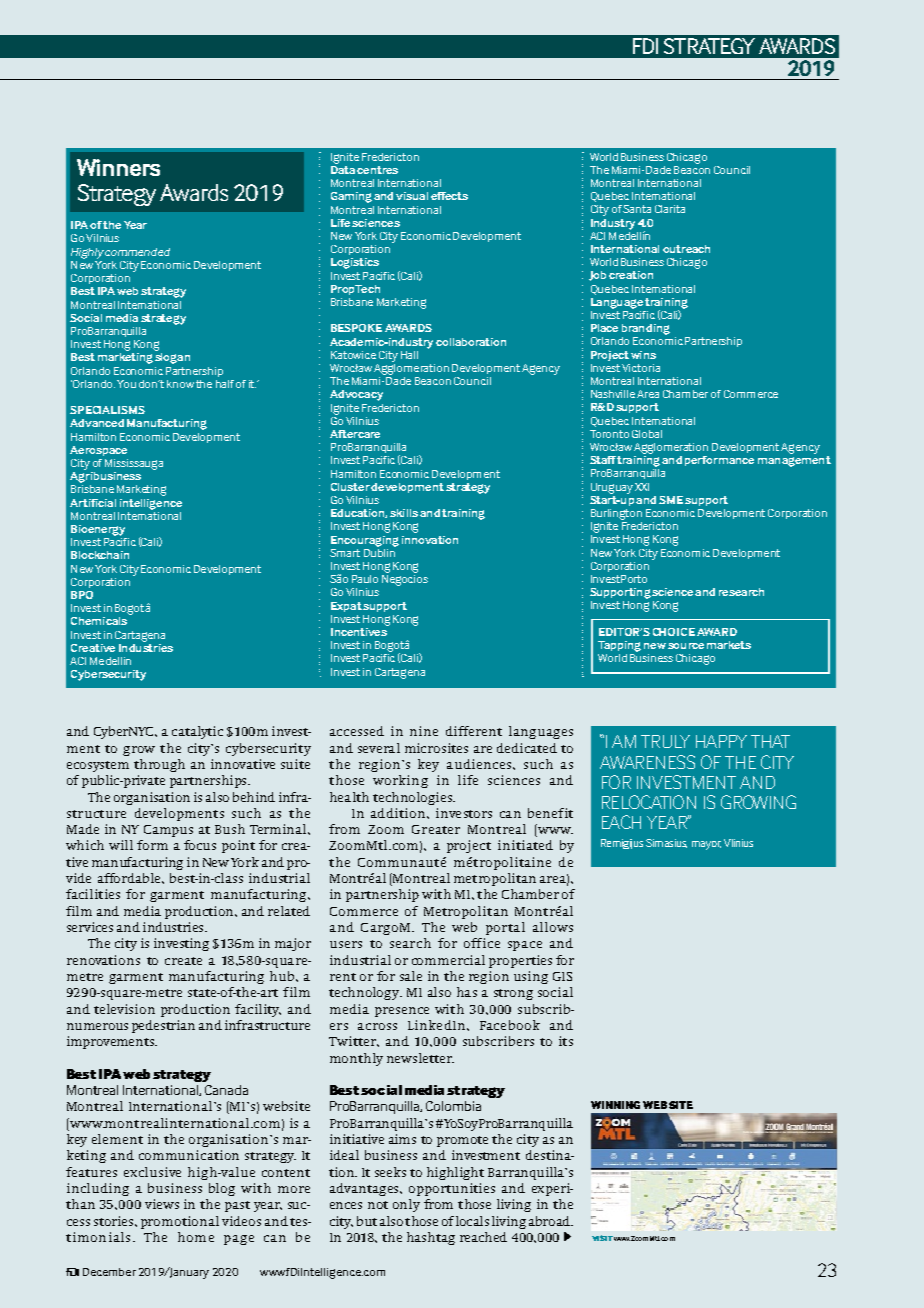 The width and height of the screenshot is (924, 1308). I want to click on Global, so click(647, 434).
